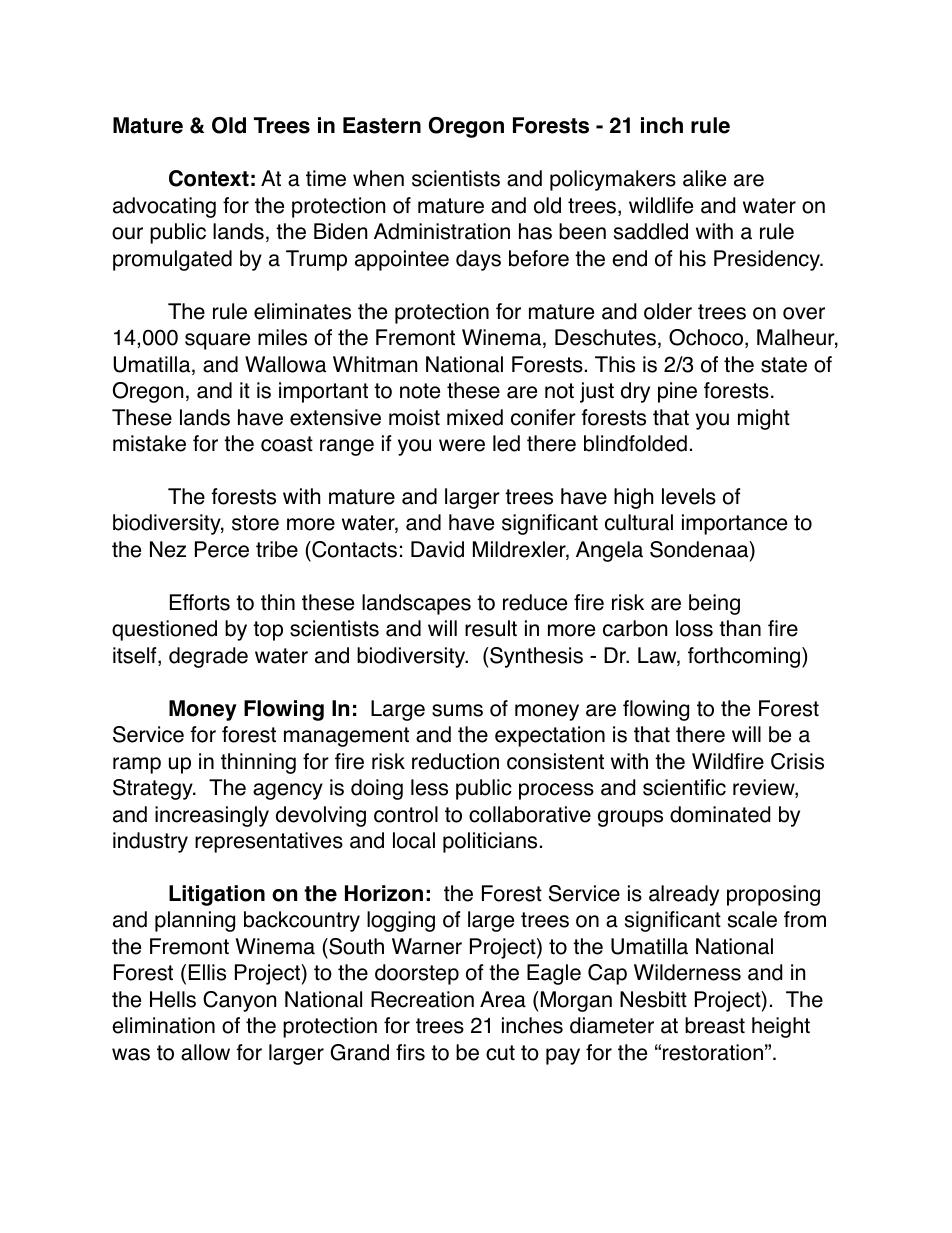 The width and height of the document is (952, 1233). What do you see at coordinates (704, 178) in the document?
I see `alike` at bounding box center [704, 178].
